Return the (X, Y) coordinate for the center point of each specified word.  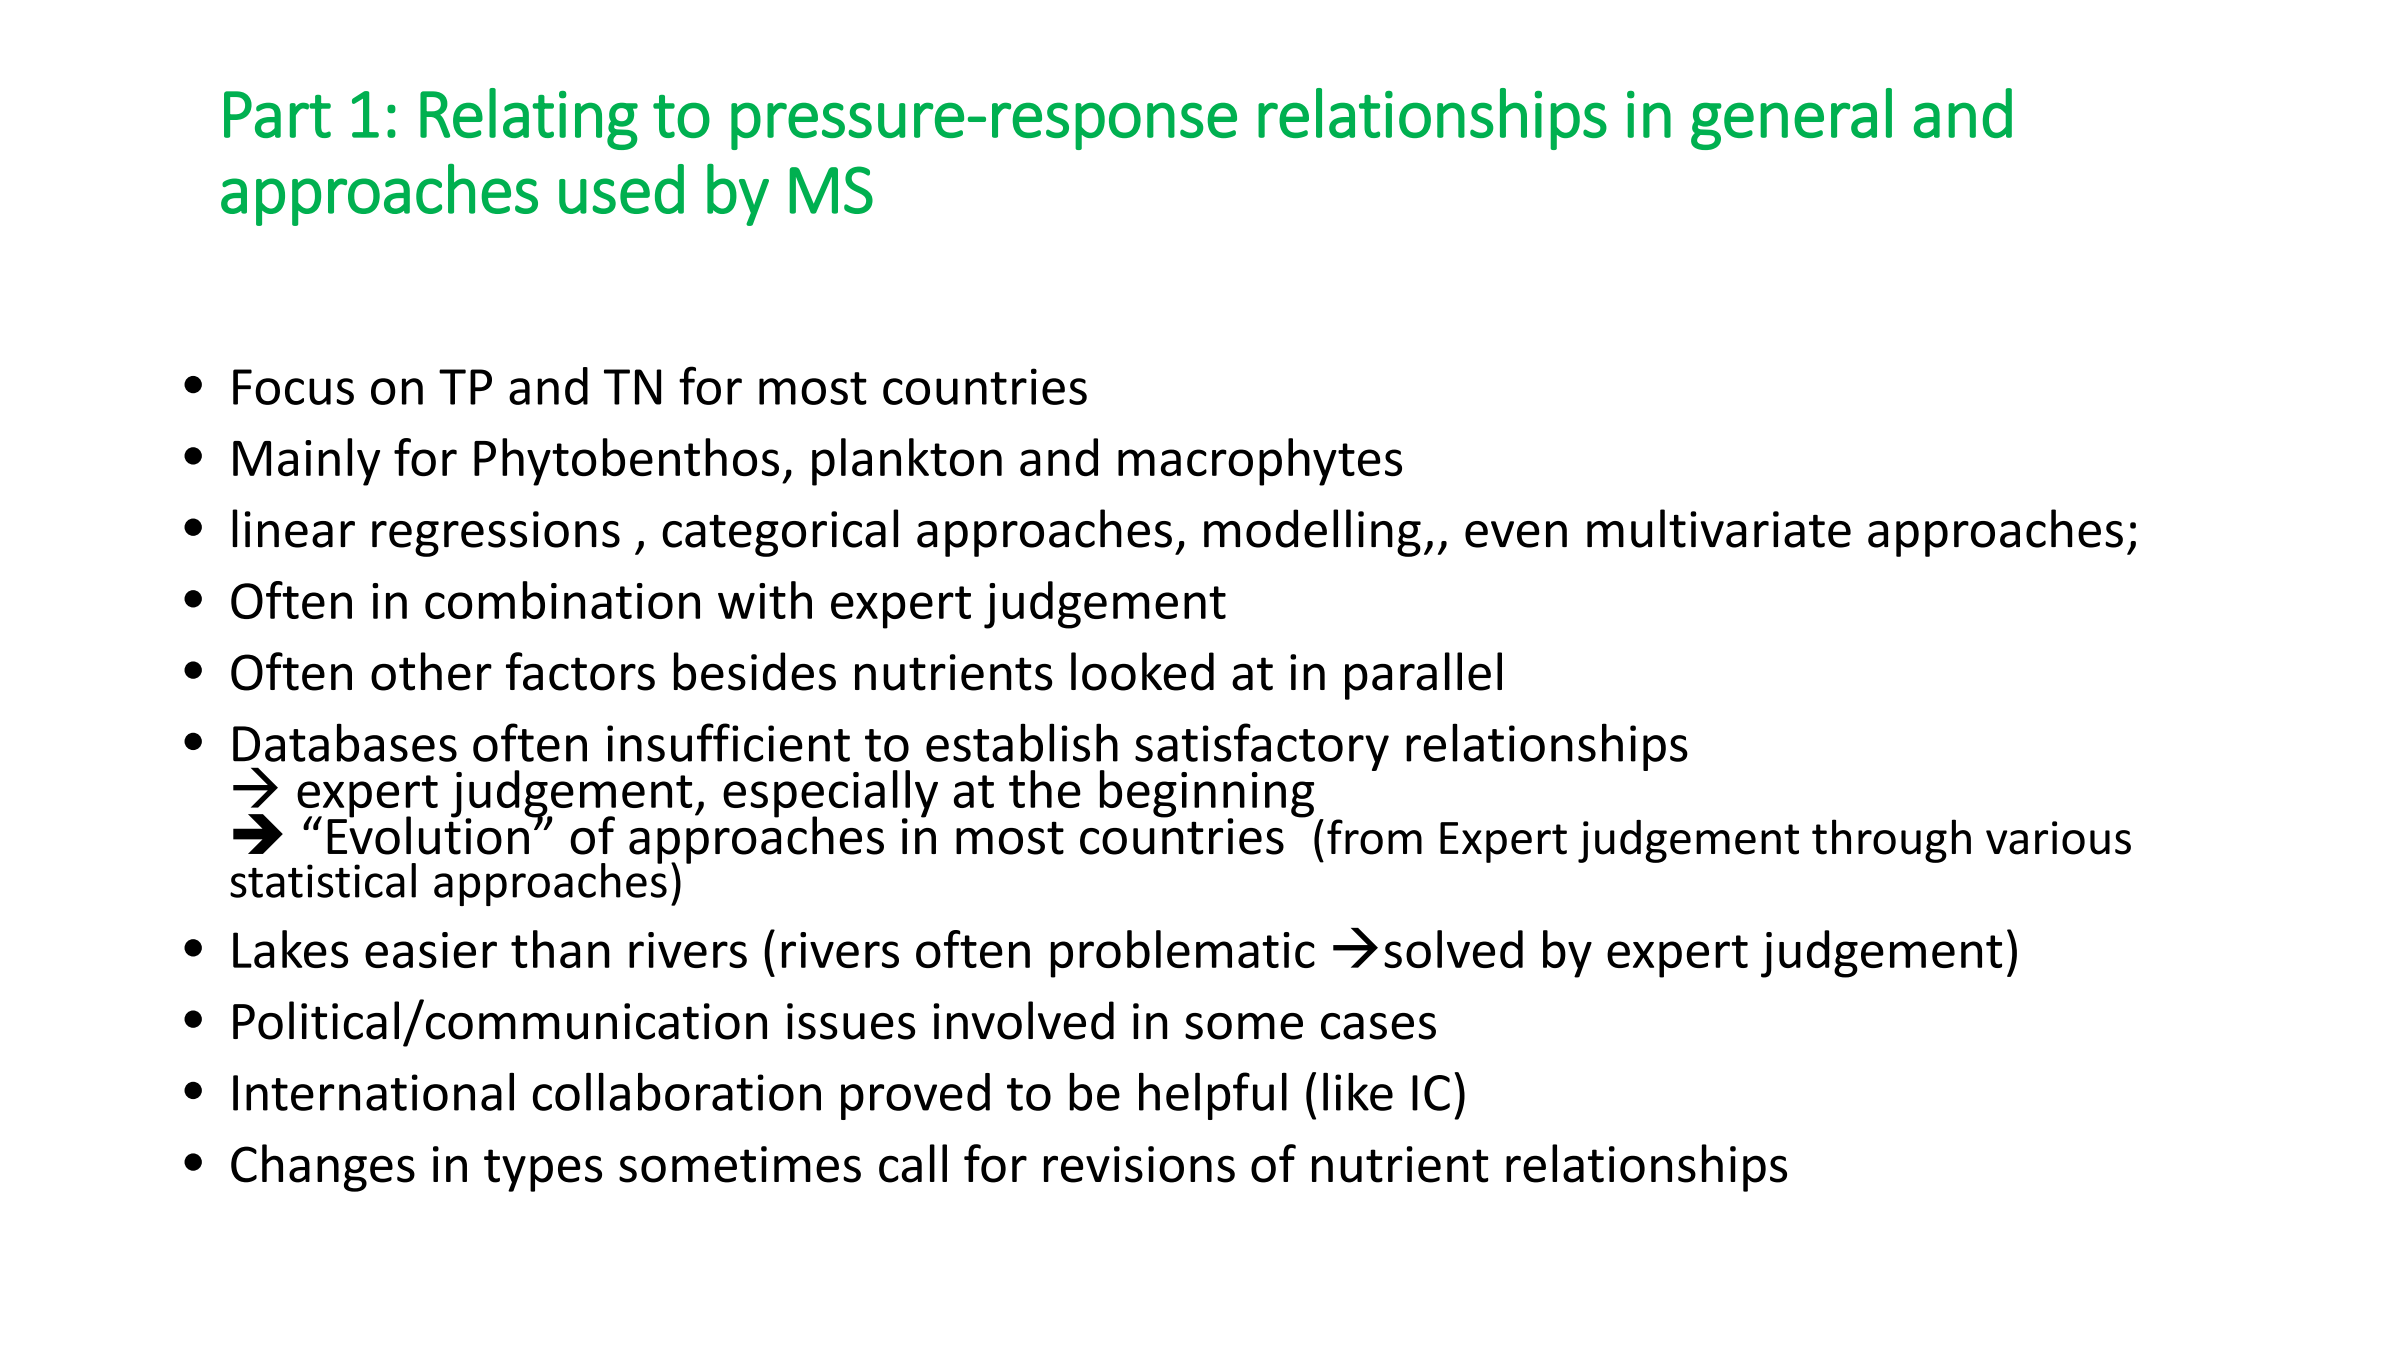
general (1791, 119)
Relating (529, 119)
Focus (293, 387)
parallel (1423, 676)
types (543, 1170)
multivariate (1719, 528)
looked (1142, 671)
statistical (323, 880)
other (431, 671)
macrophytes (1260, 462)
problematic (1183, 954)
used (621, 189)
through (1891, 841)
